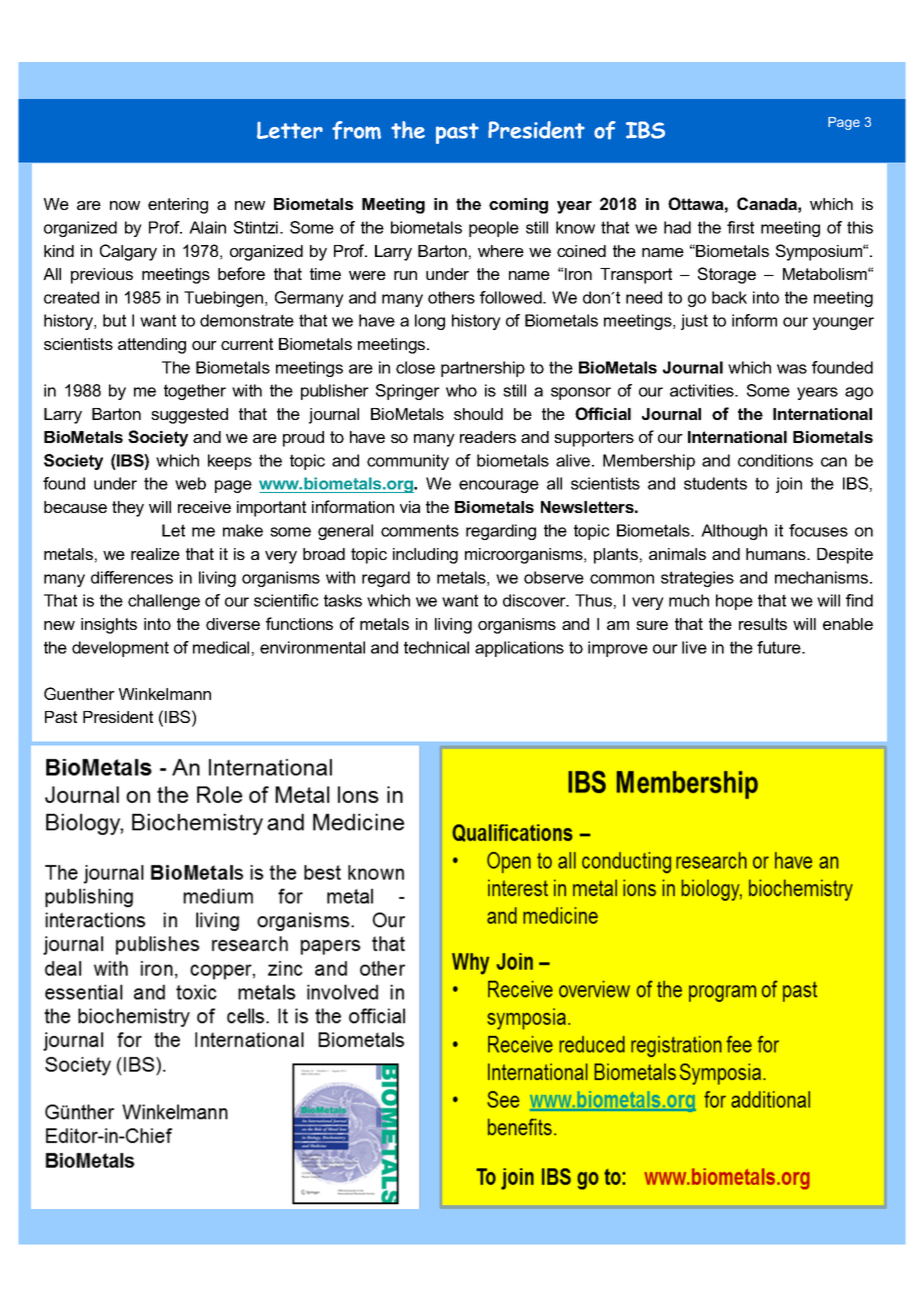 The image size is (924, 1308). I want to click on others, so click(451, 297).
